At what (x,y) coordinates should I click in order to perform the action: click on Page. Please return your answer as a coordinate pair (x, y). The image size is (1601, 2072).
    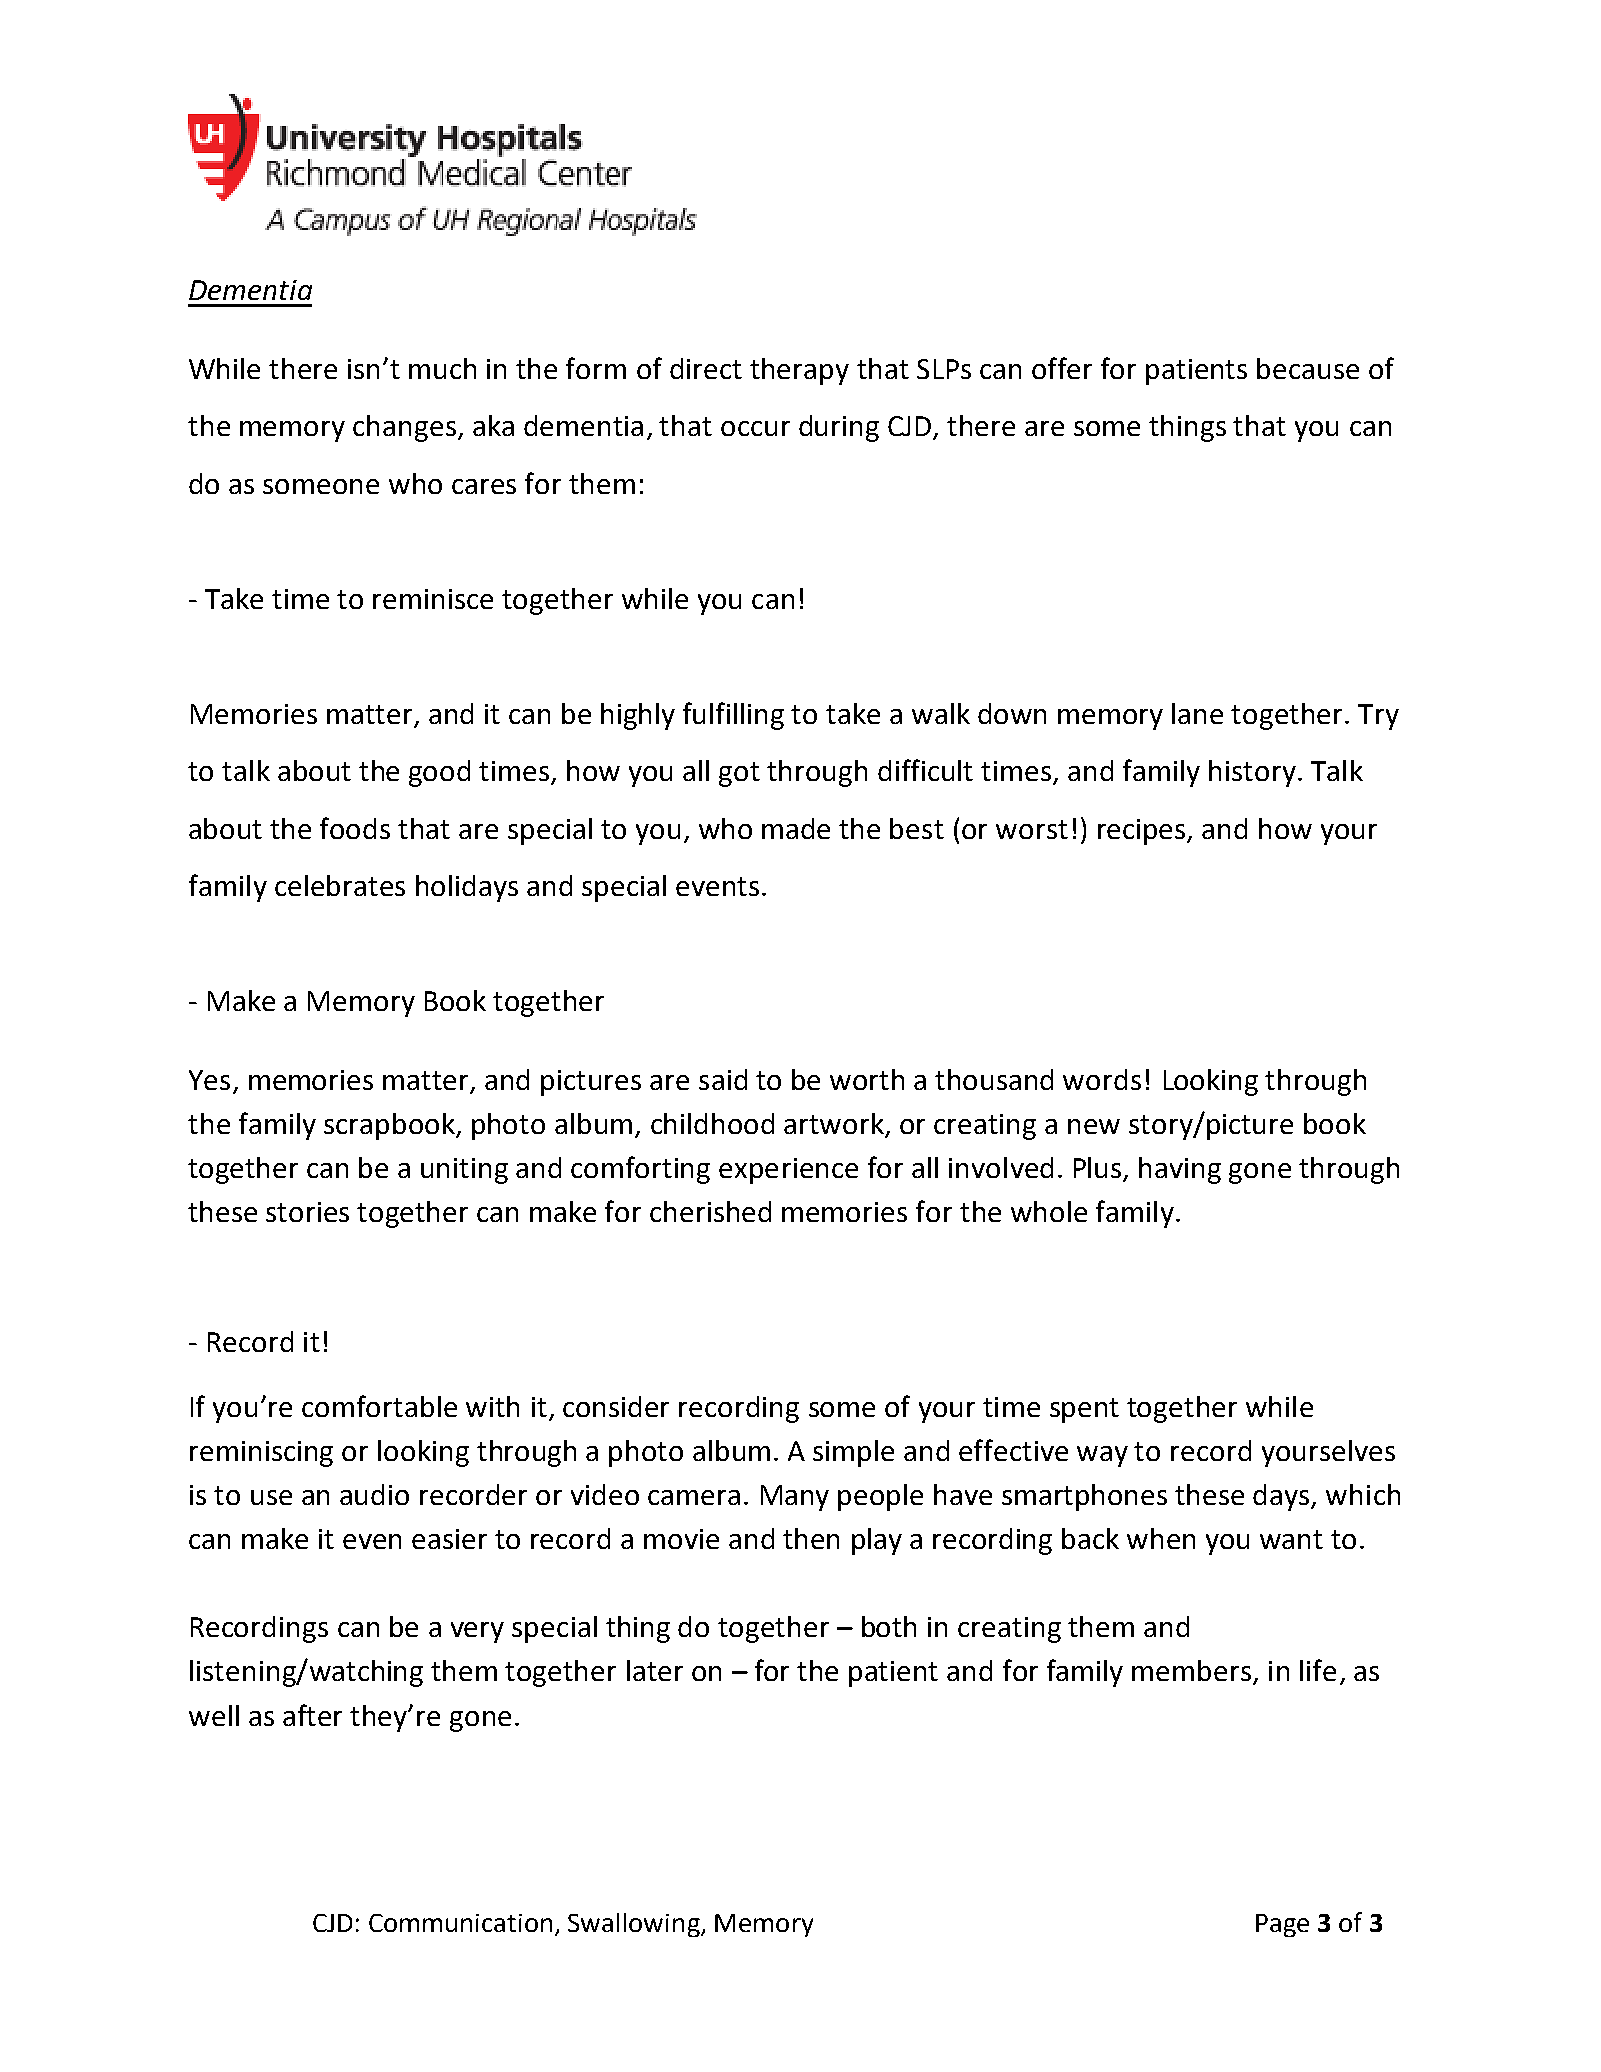
    Looking at the image, I should click on (1282, 1925).
